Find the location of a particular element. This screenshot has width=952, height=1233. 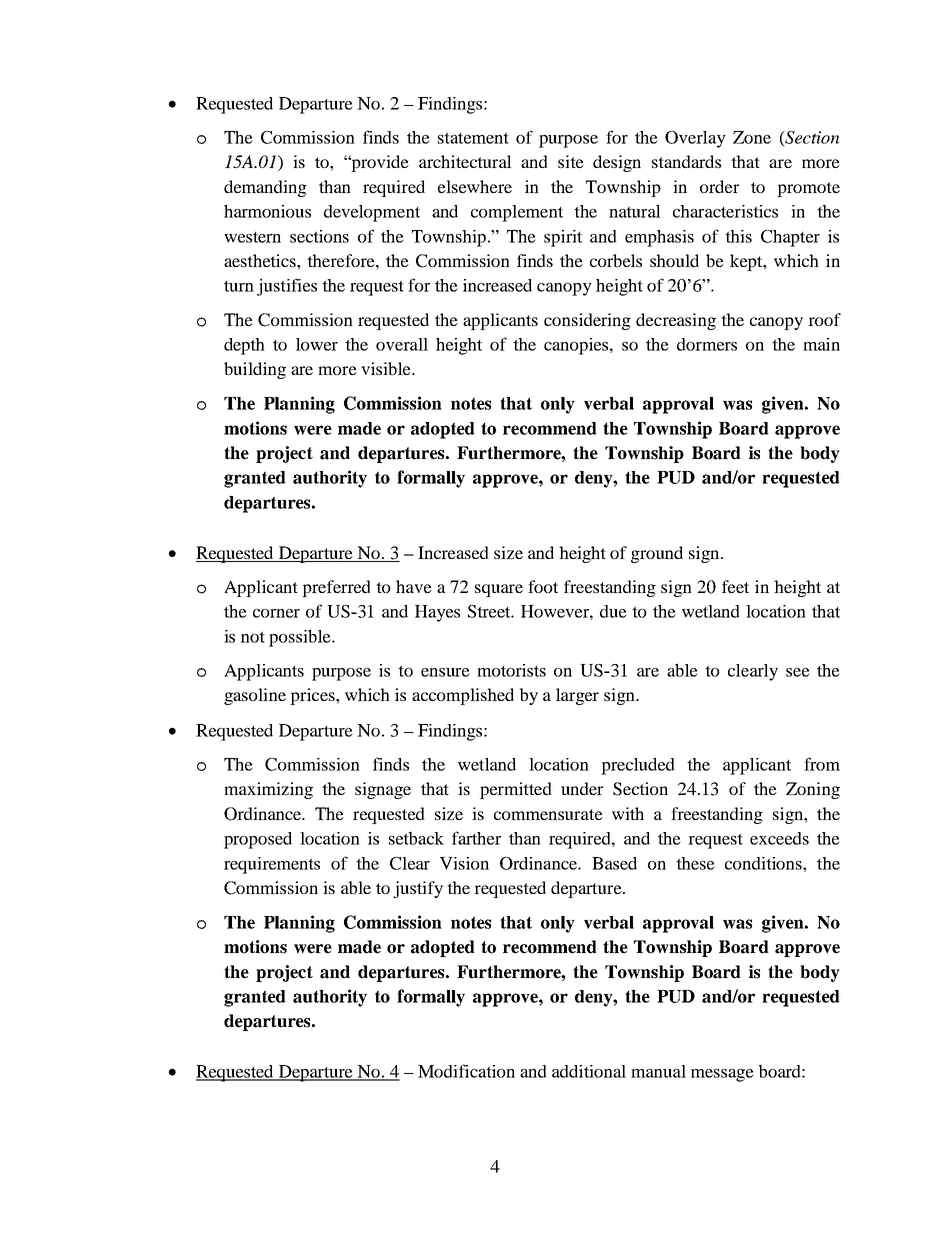

maximizing is located at coordinates (268, 790).
